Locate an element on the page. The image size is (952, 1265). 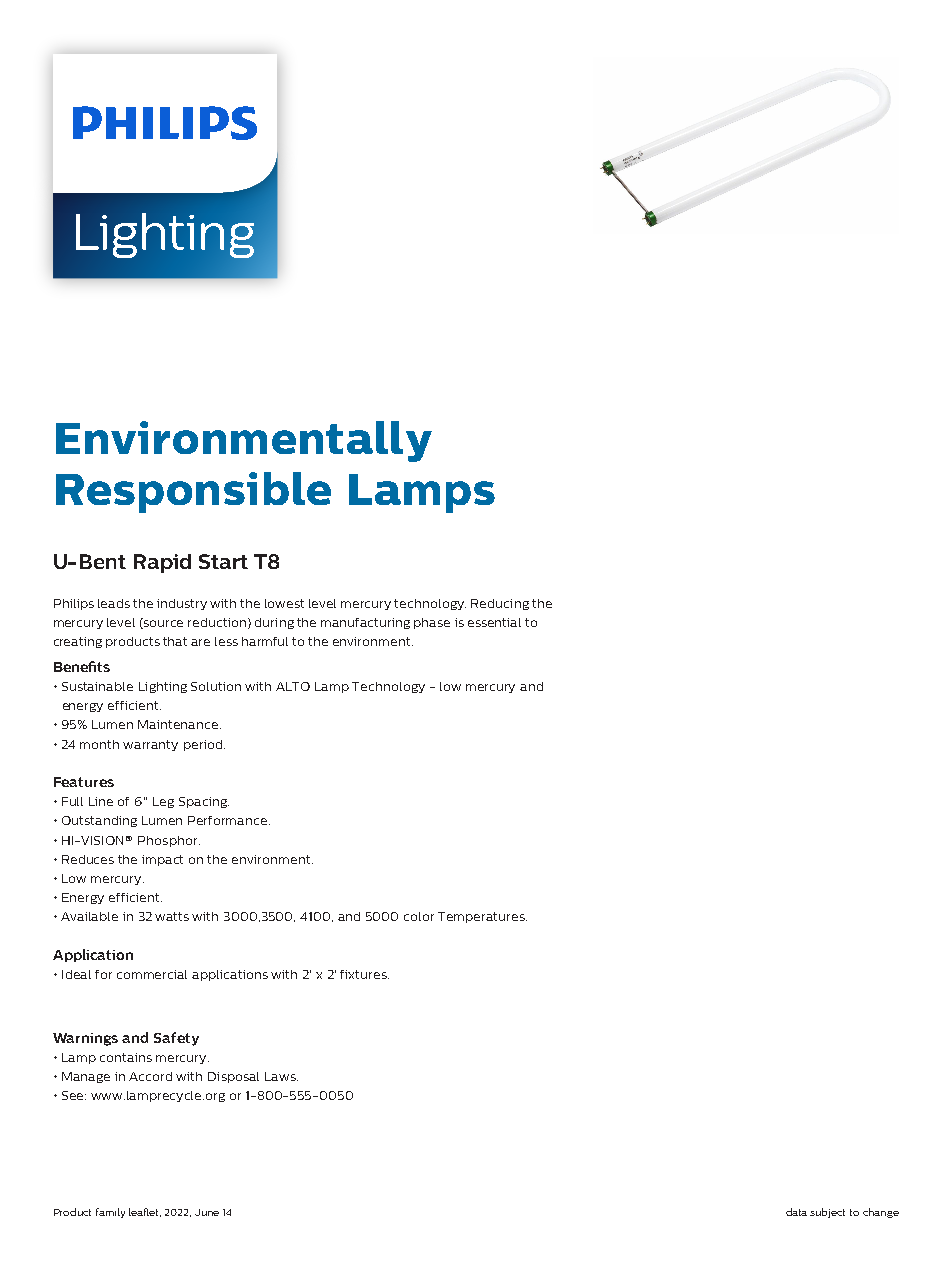
impact is located at coordinates (162, 860).
